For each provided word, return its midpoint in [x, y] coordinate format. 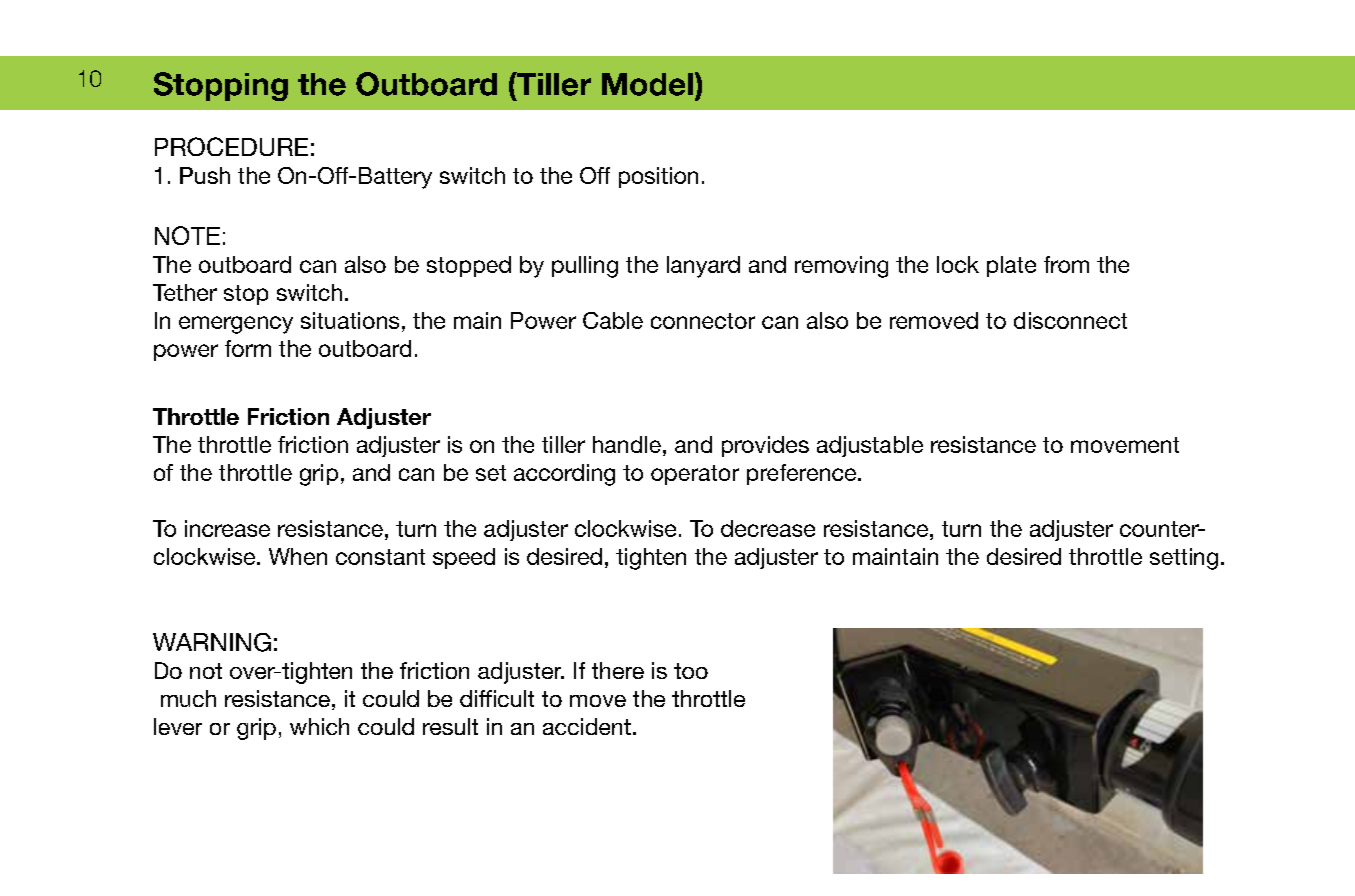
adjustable [870, 446]
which [319, 726]
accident [587, 726]
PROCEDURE [231, 146]
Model [647, 84]
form [248, 348]
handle [627, 444]
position [658, 177]
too [691, 671]
